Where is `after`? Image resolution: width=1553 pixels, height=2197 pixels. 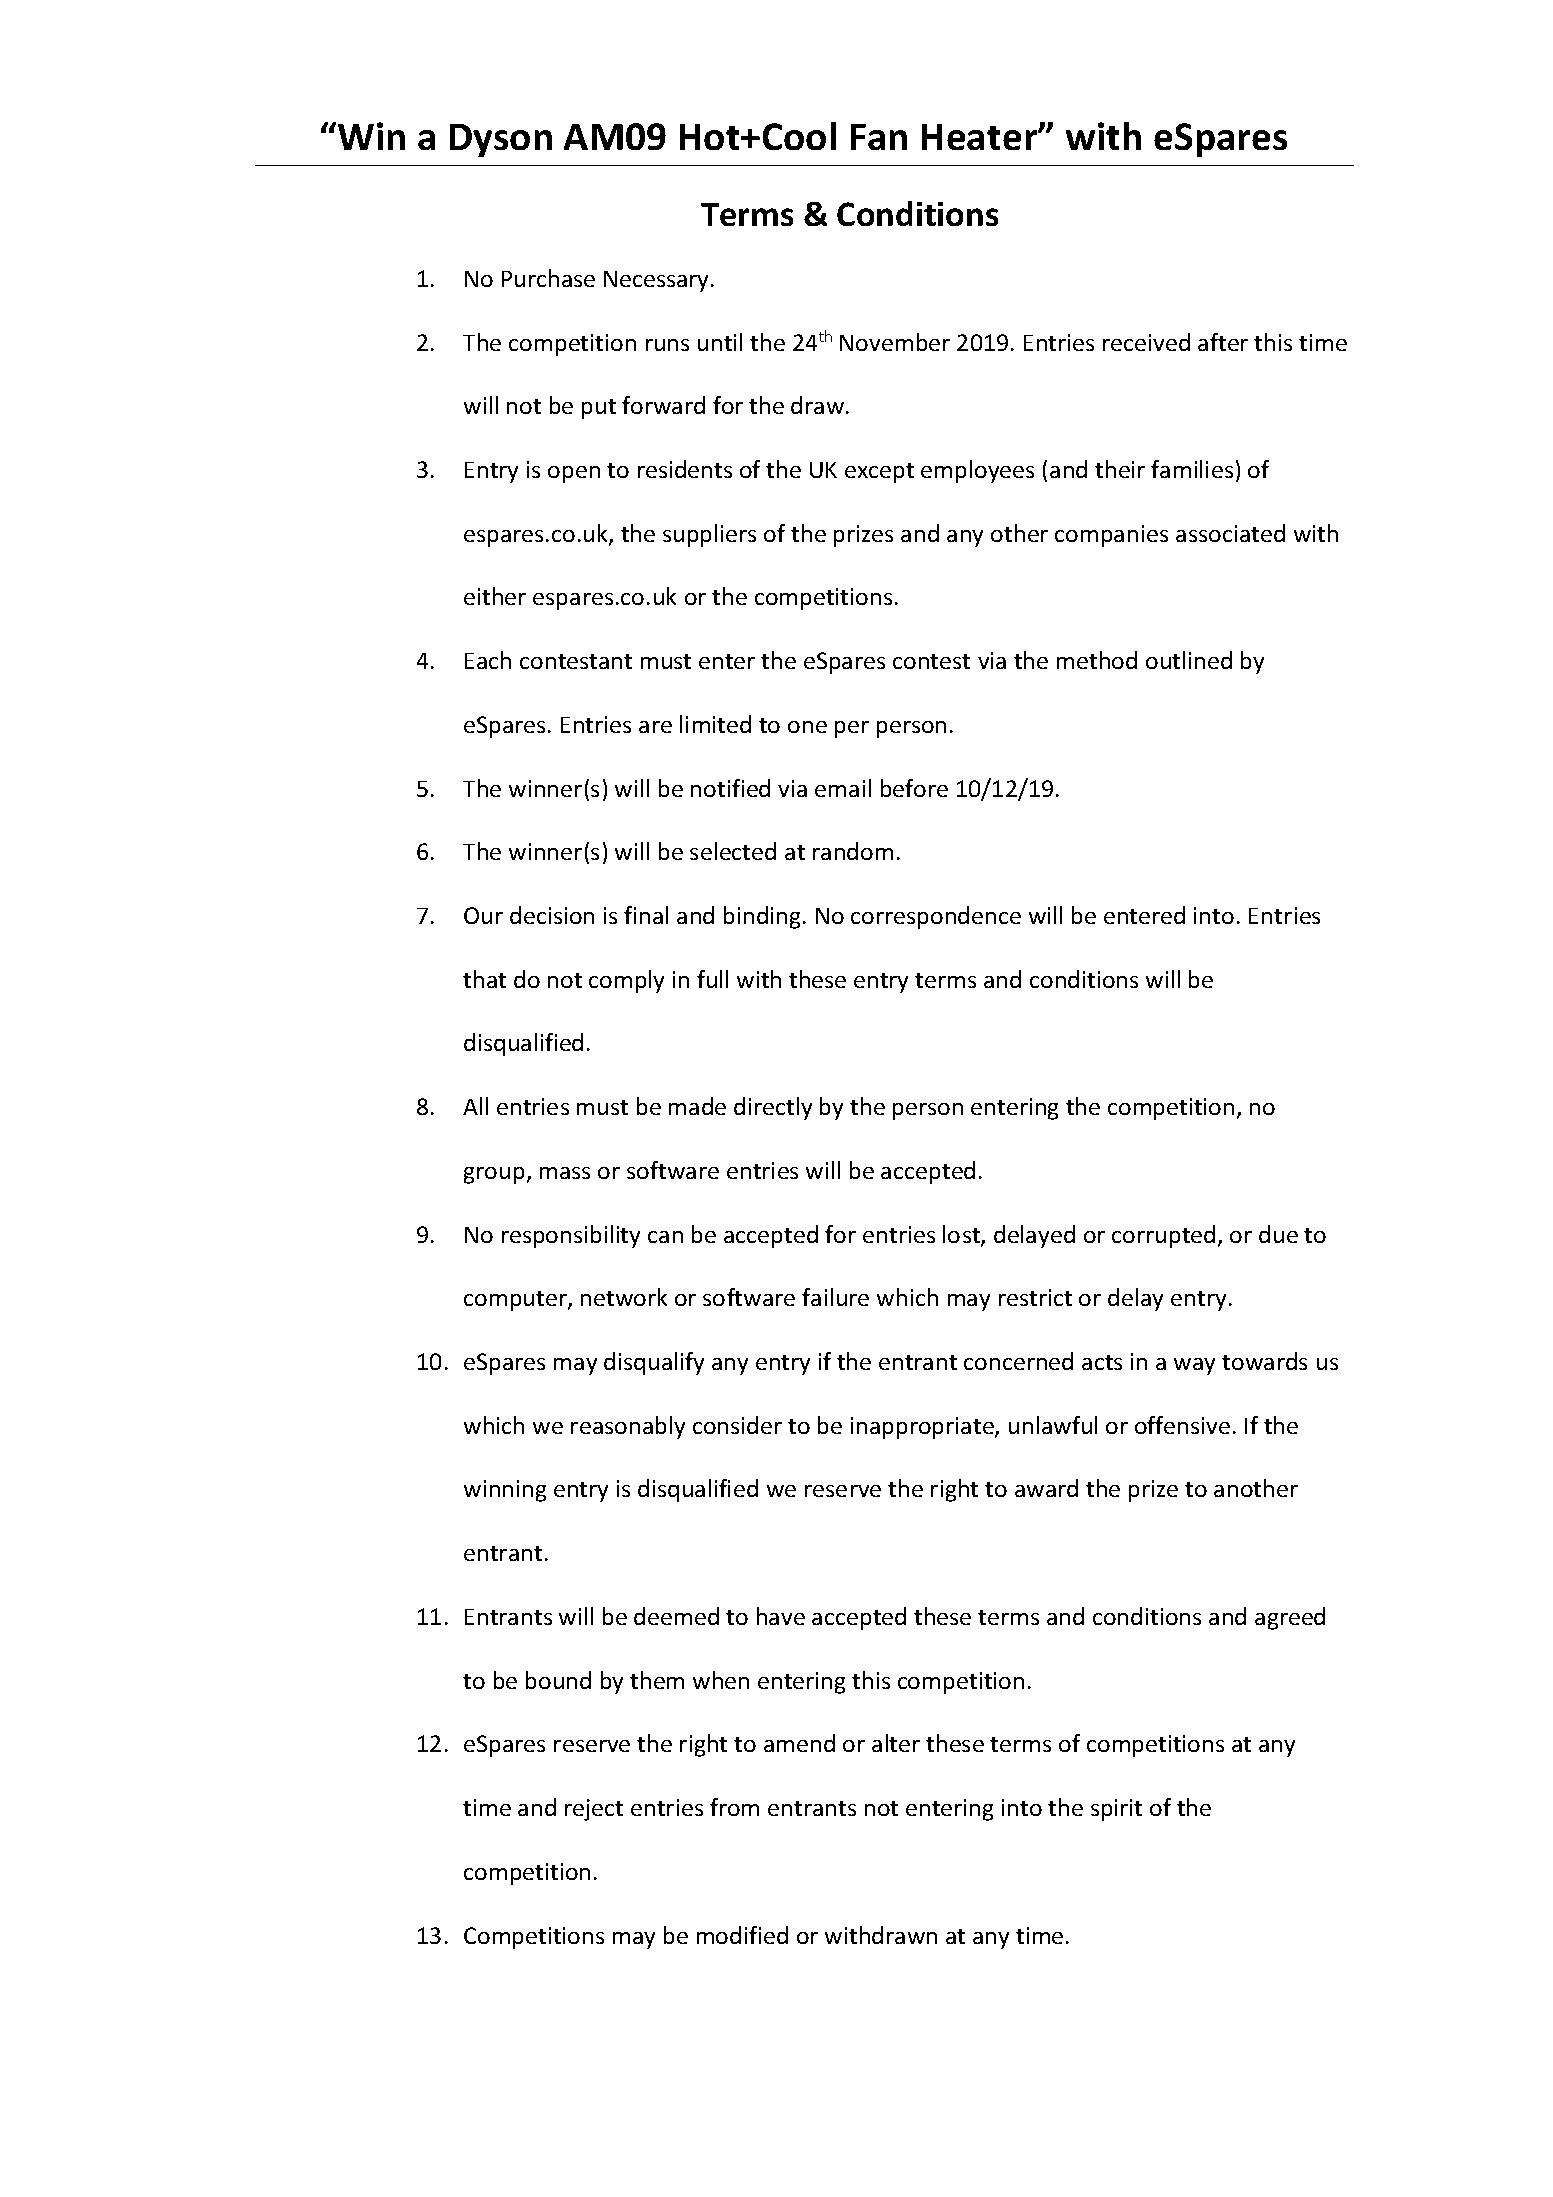
after is located at coordinates (1223, 342).
